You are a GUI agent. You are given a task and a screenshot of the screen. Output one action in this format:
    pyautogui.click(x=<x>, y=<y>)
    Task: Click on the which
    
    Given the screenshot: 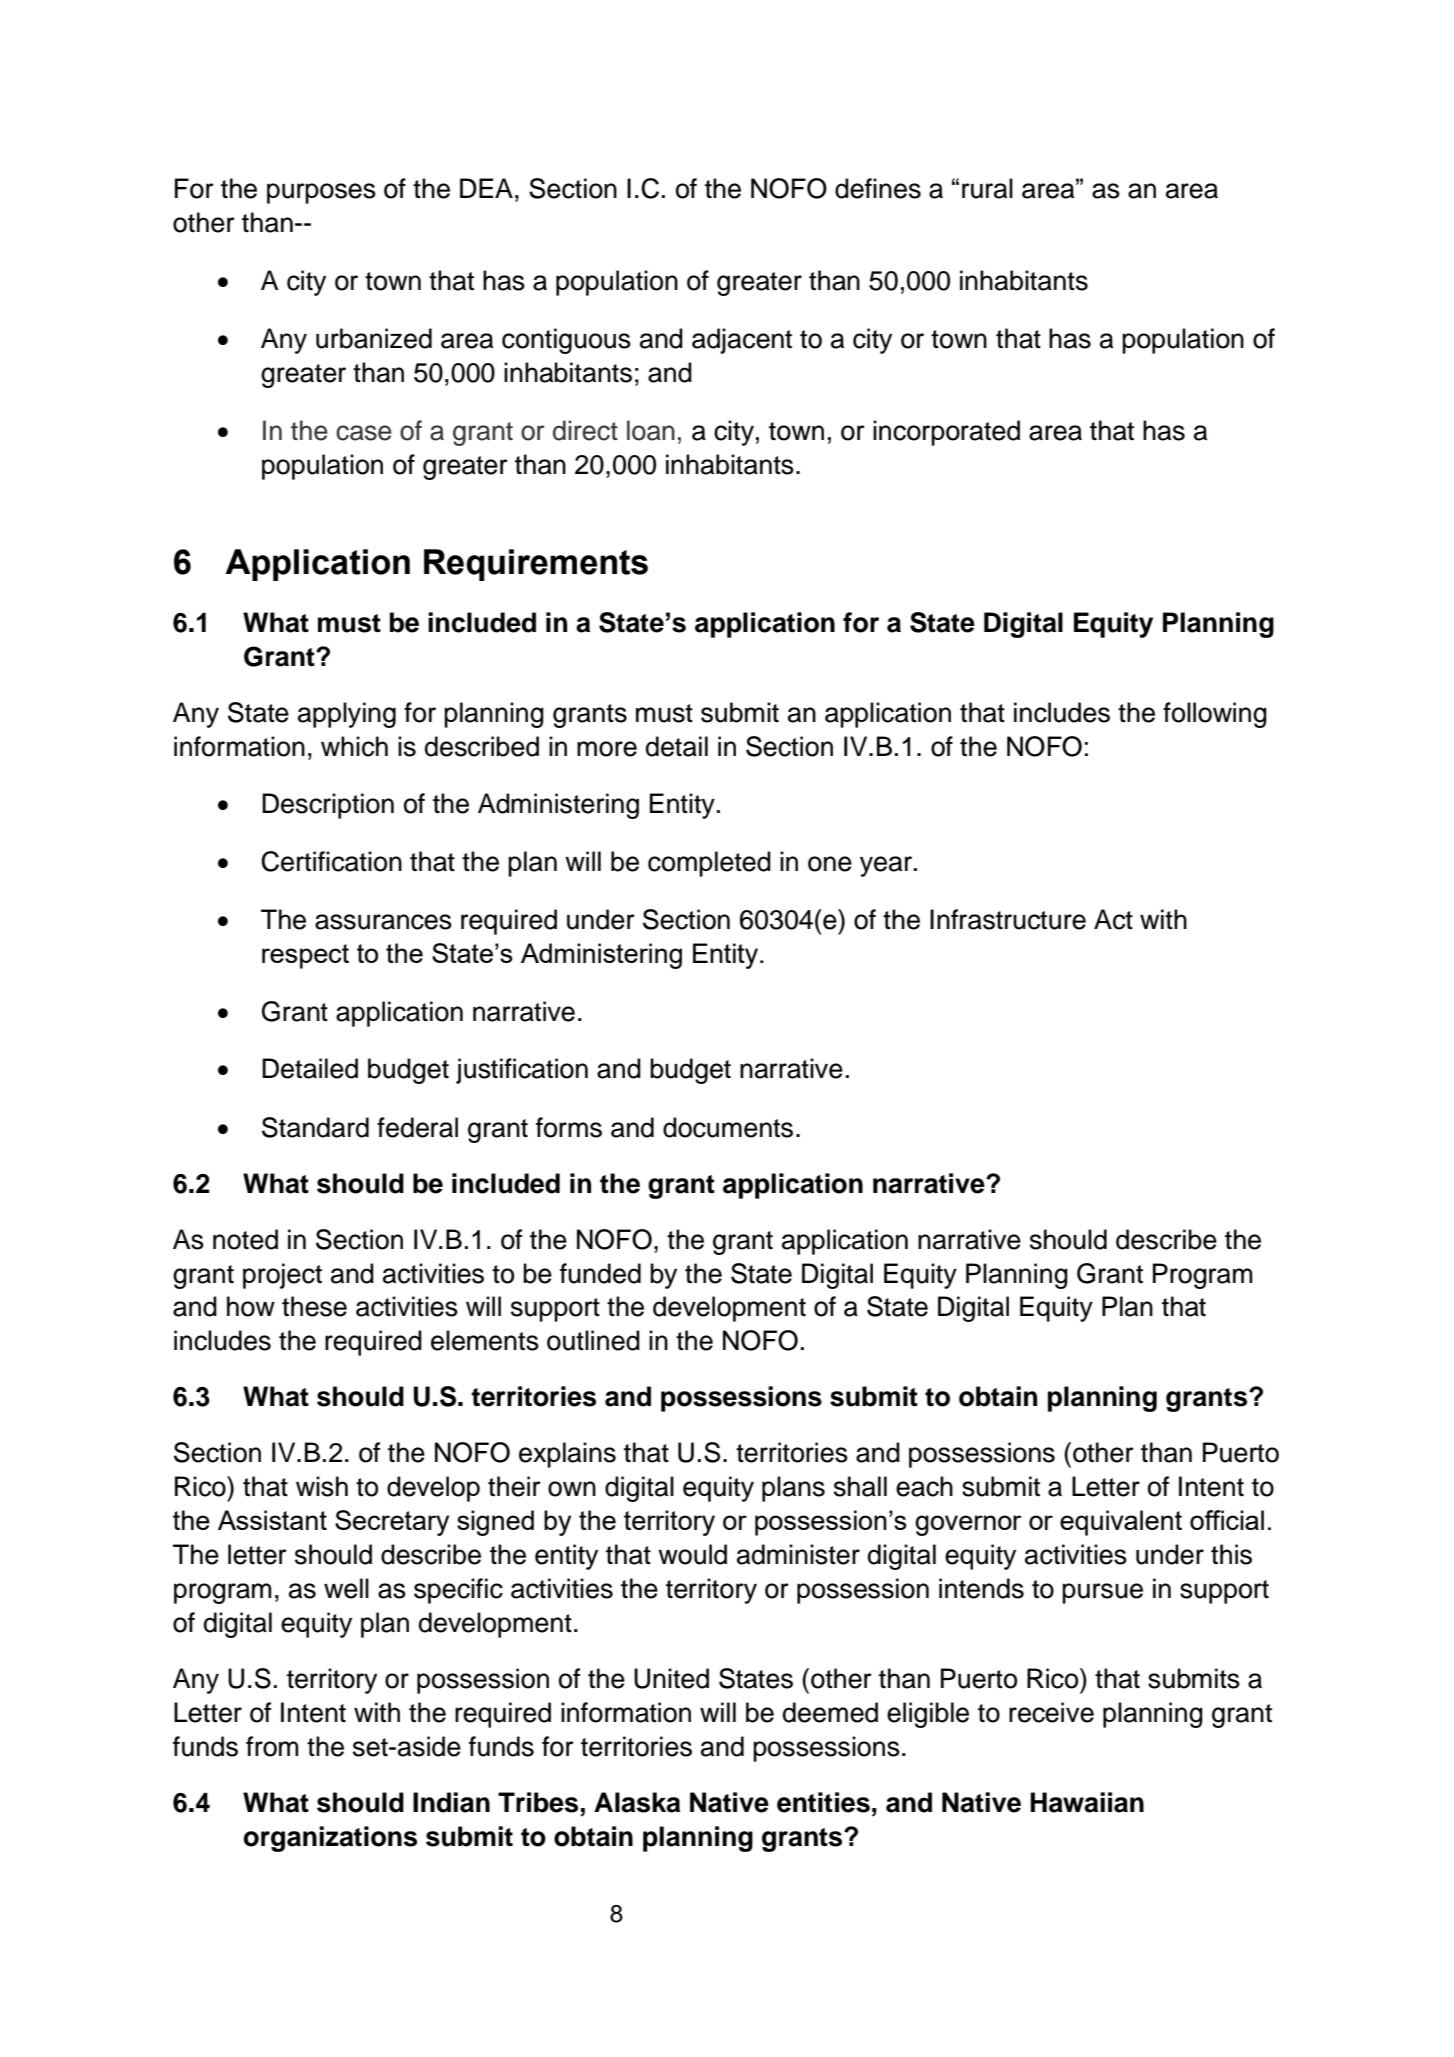 What is the action you would take?
    pyautogui.click(x=354, y=746)
